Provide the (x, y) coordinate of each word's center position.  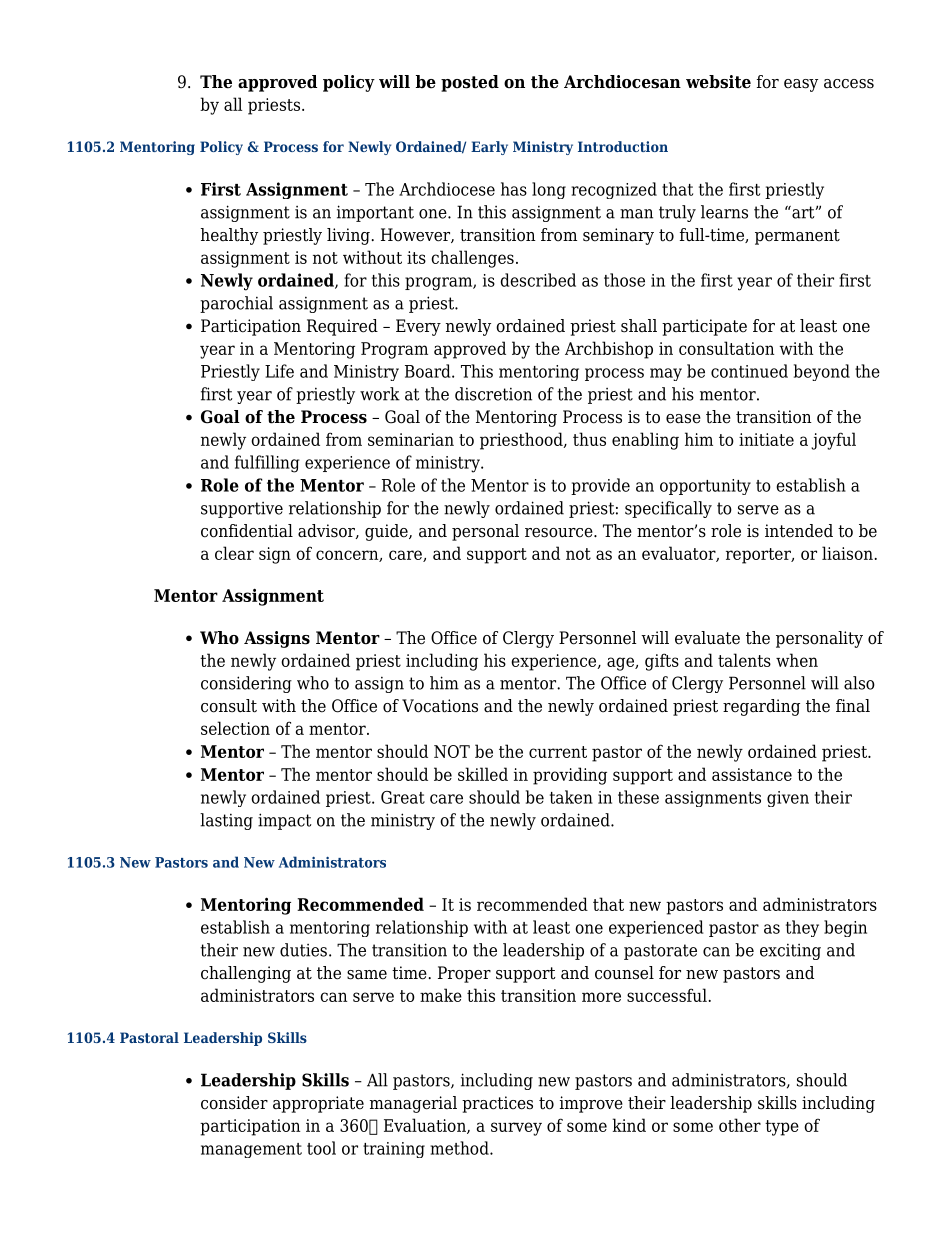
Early (489, 148)
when (797, 660)
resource (560, 533)
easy (801, 85)
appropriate (318, 1104)
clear (234, 553)
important (375, 213)
